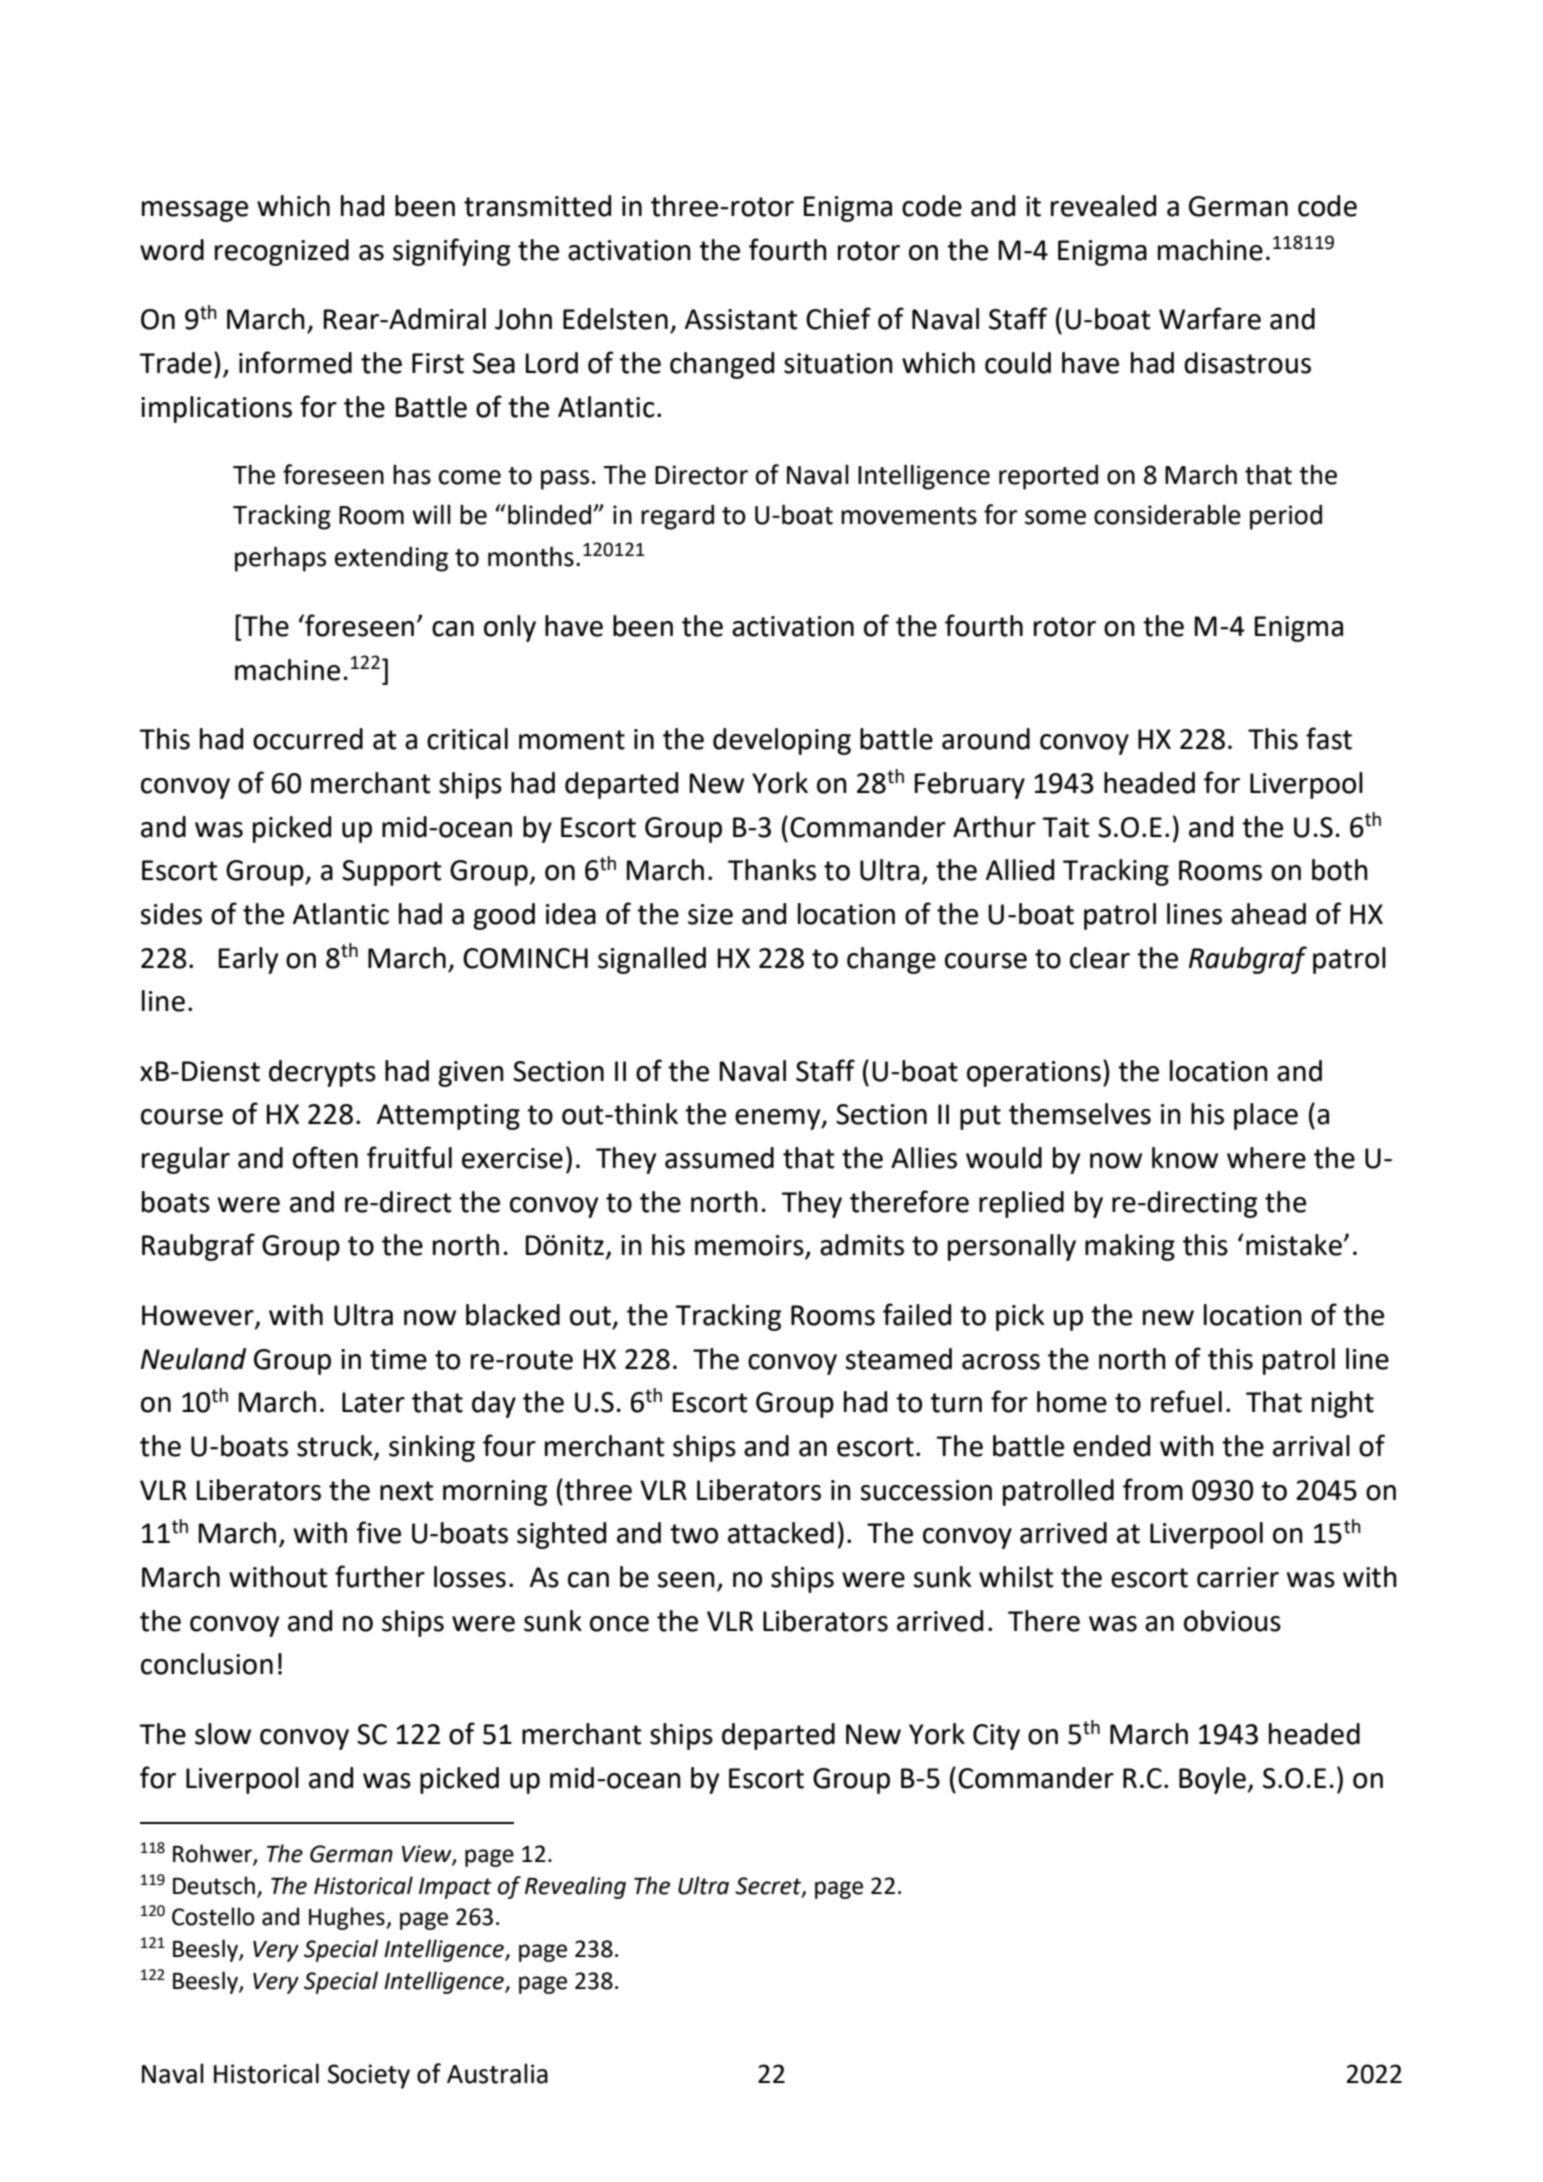 Image resolution: width=1543 pixels, height=2182 pixels. I want to click on recognized, so click(282, 252).
